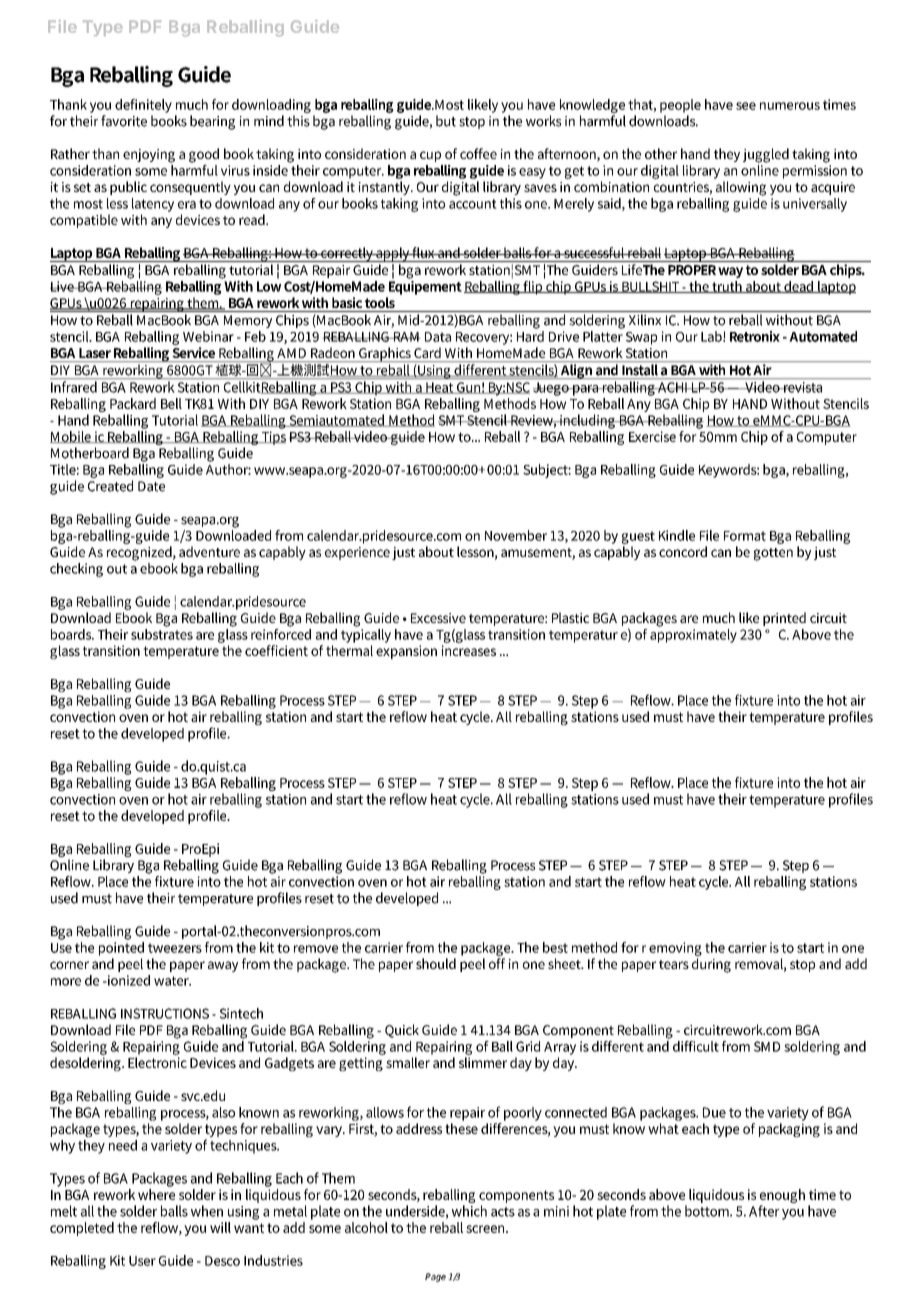  Describe the element at coordinates (745, 536) in the image. I see `Format` at that location.
